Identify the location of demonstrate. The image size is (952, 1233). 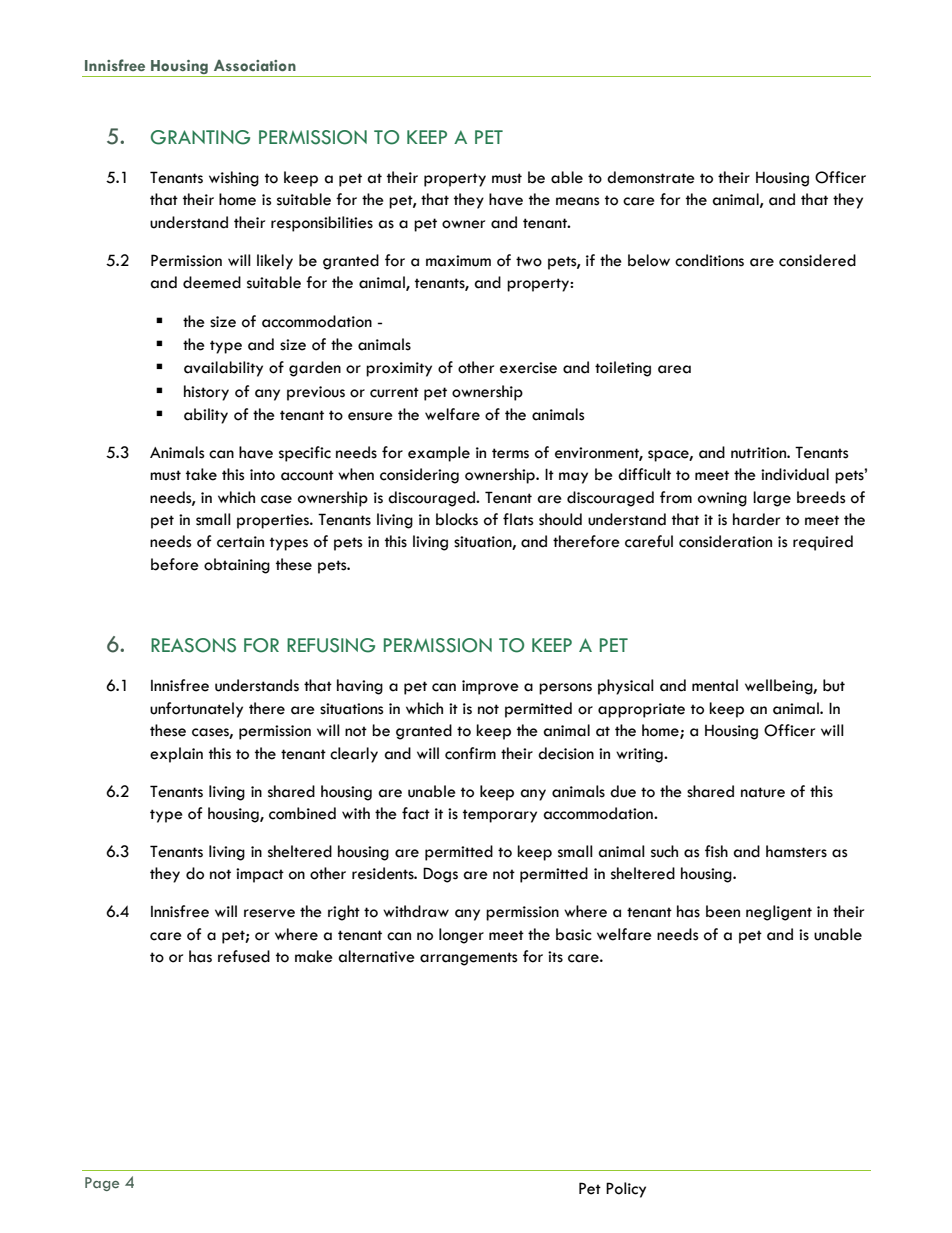
(651, 177).
